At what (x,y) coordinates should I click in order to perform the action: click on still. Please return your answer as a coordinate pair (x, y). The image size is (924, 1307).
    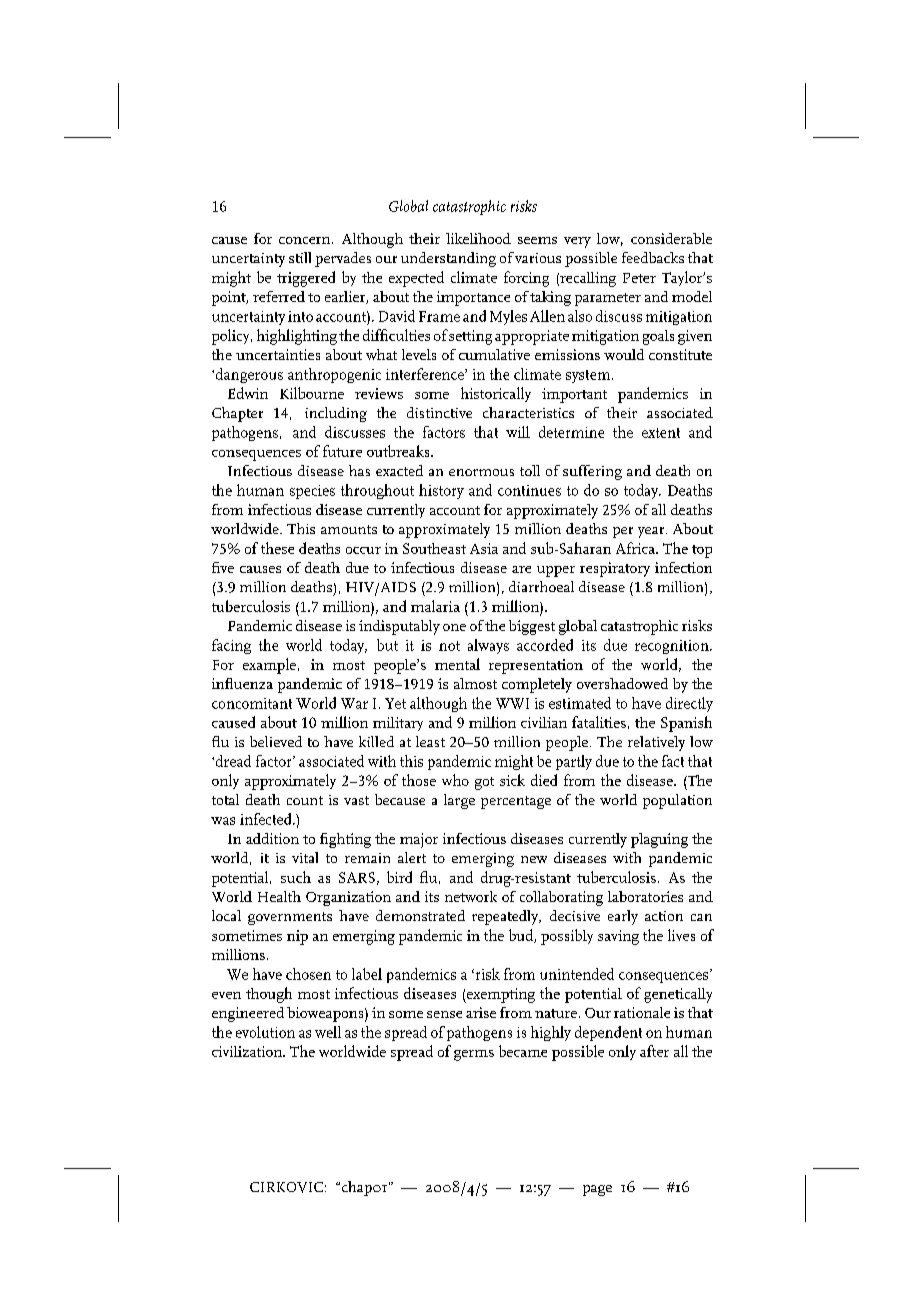
    Looking at the image, I should click on (300, 257).
